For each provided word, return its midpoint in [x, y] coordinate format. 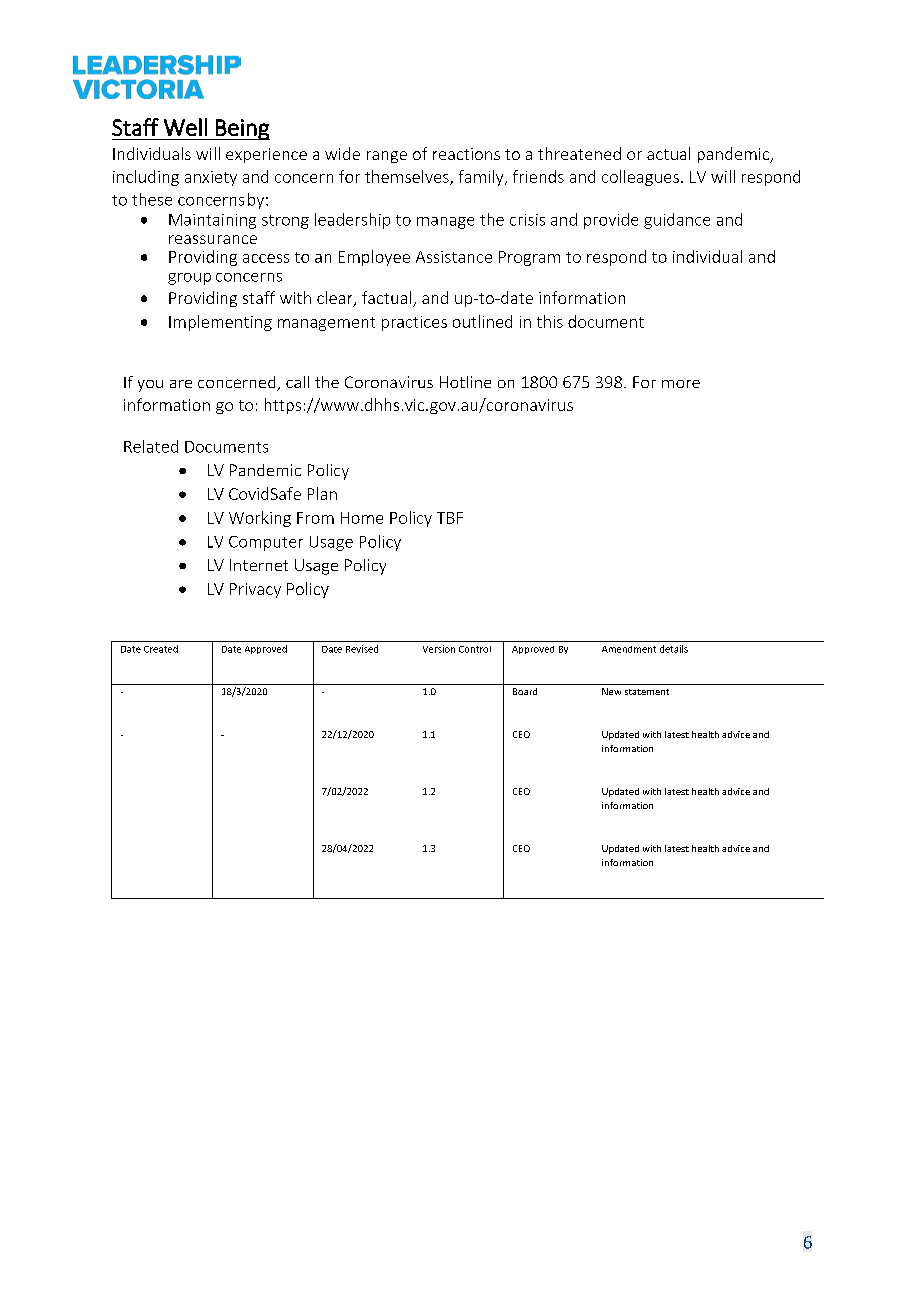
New [611, 691]
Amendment [629, 649]
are [181, 384]
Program [529, 258]
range [387, 157]
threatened [579, 153]
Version [439, 649]
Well [185, 127]
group [189, 279]
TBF [450, 518]
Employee [374, 258]
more [681, 384]
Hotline [465, 382]
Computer [266, 543]
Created [161, 649]
